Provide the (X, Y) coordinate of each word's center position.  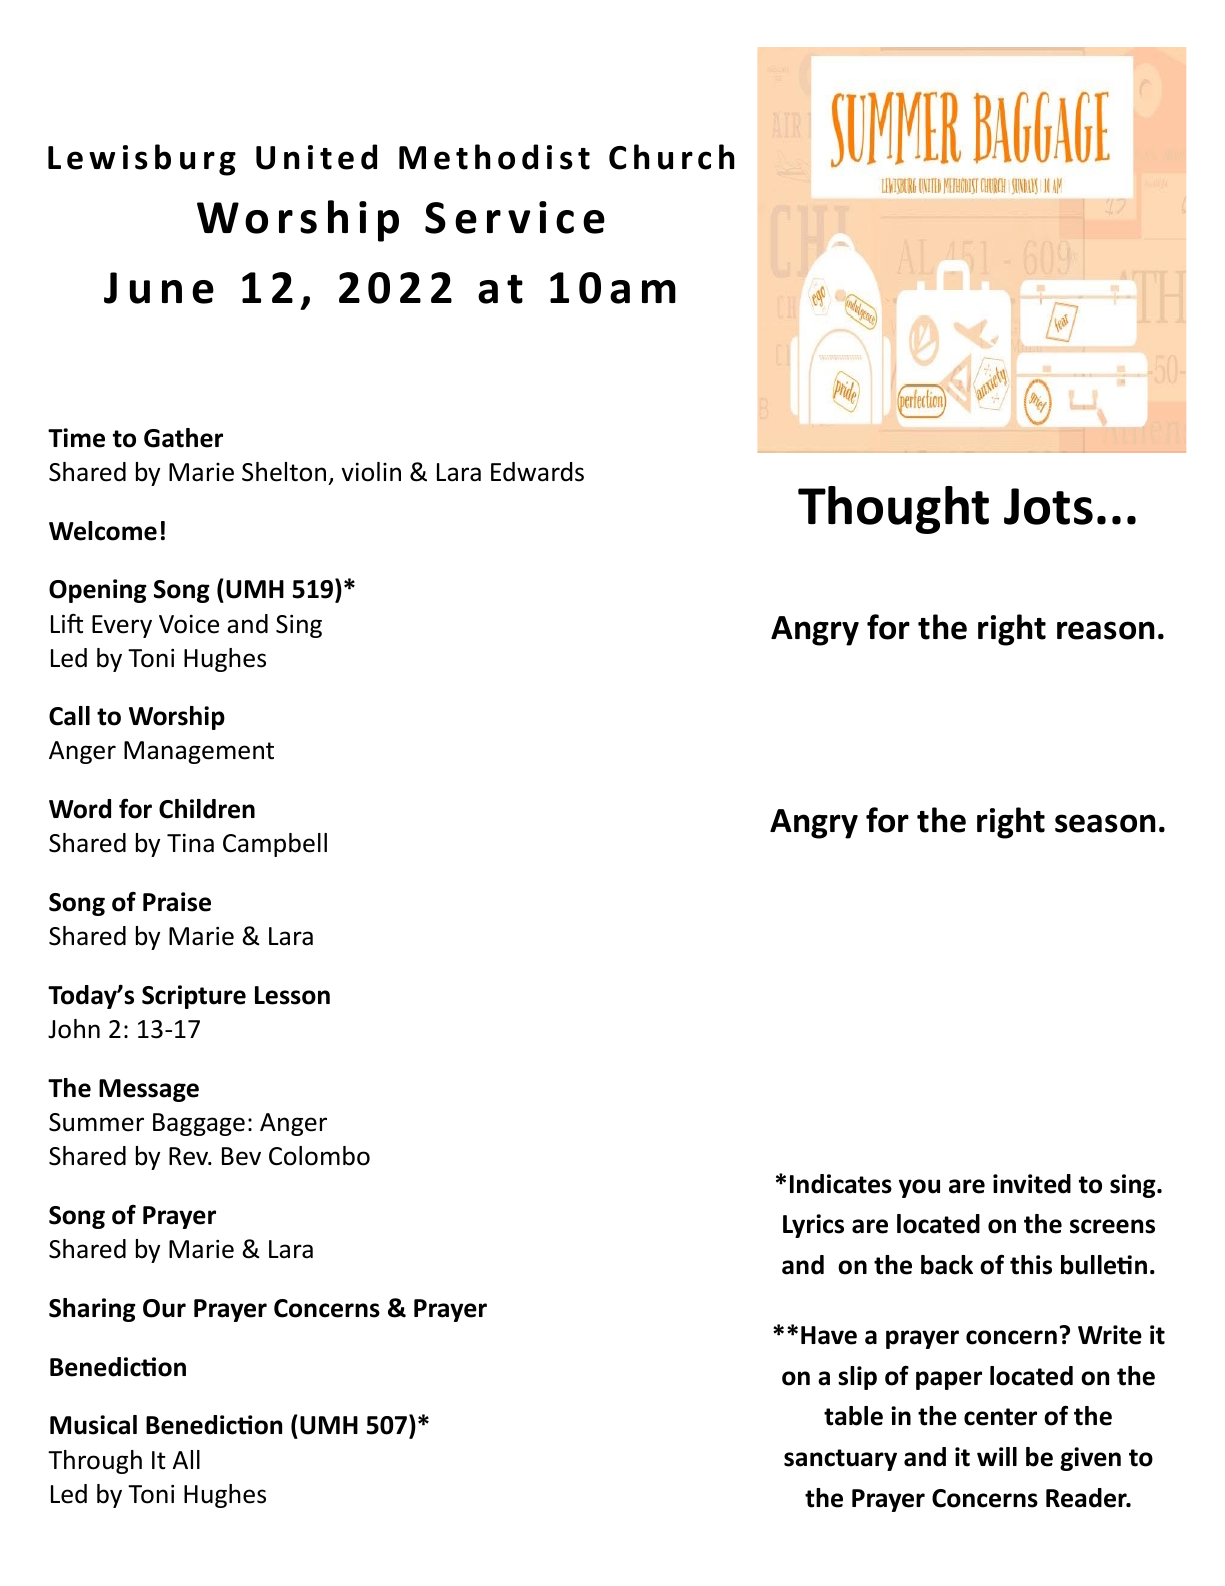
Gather (183, 438)
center (1000, 1417)
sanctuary (840, 1460)
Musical (93, 1425)
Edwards (537, 472)
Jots (1048, 506)
